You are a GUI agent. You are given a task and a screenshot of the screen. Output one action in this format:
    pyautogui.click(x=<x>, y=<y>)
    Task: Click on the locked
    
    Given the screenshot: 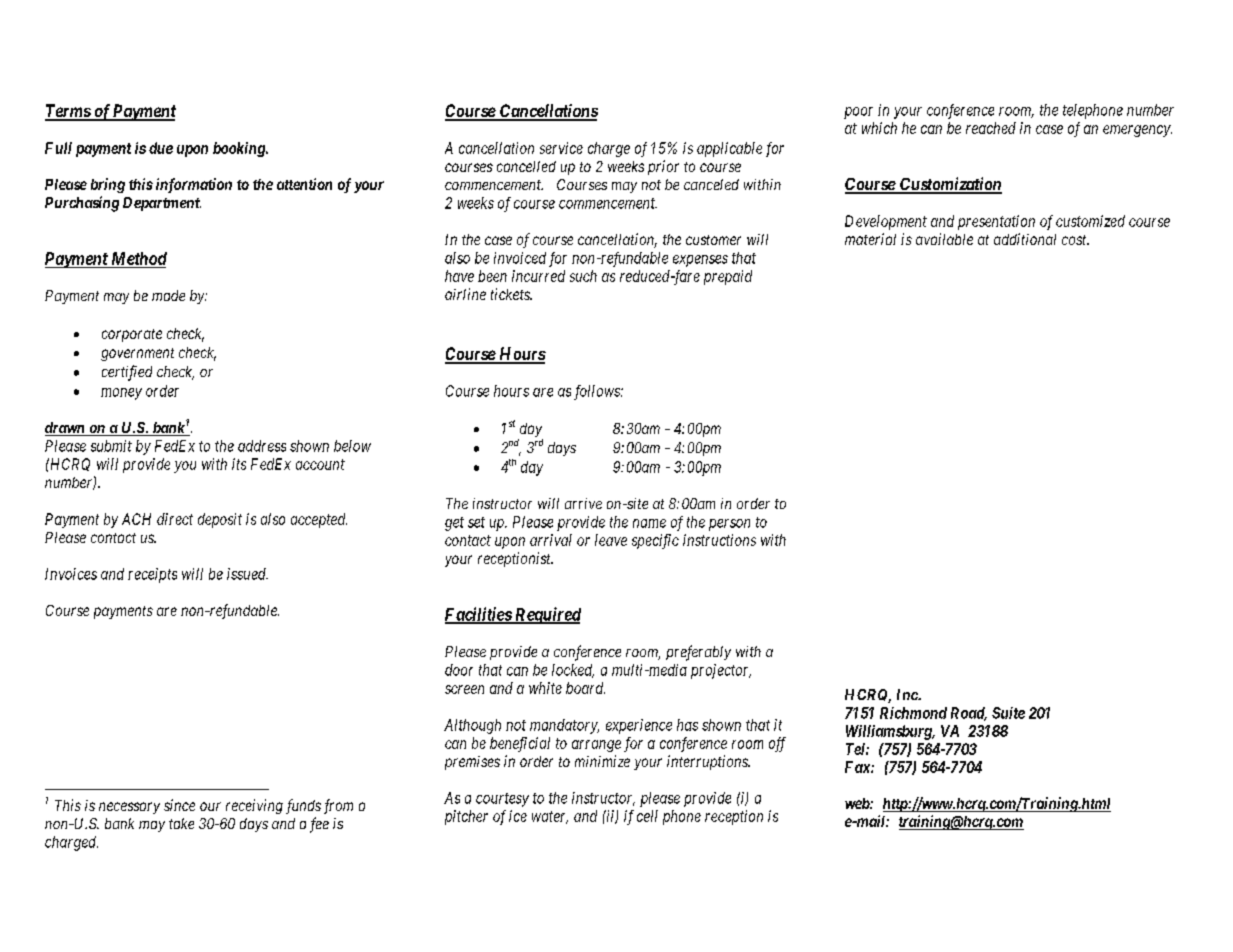 What is the action you would take?
    pyautogui.click(x=573, y=671)
